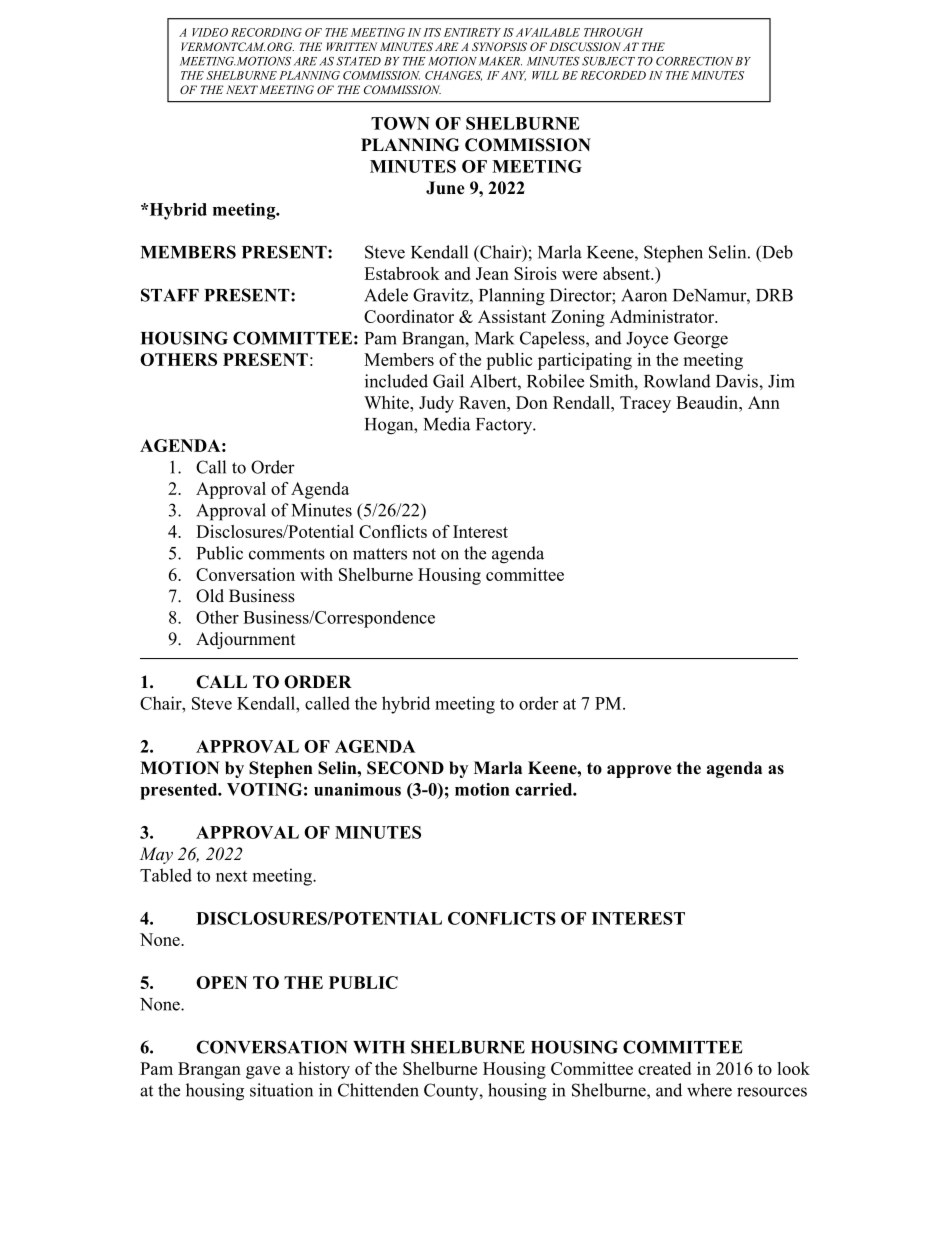 Image resolution: width=952 pixels, height=1233 pixels. Describe the element at coordinates (448, 381) in the page. I see `Gail` at that location.
